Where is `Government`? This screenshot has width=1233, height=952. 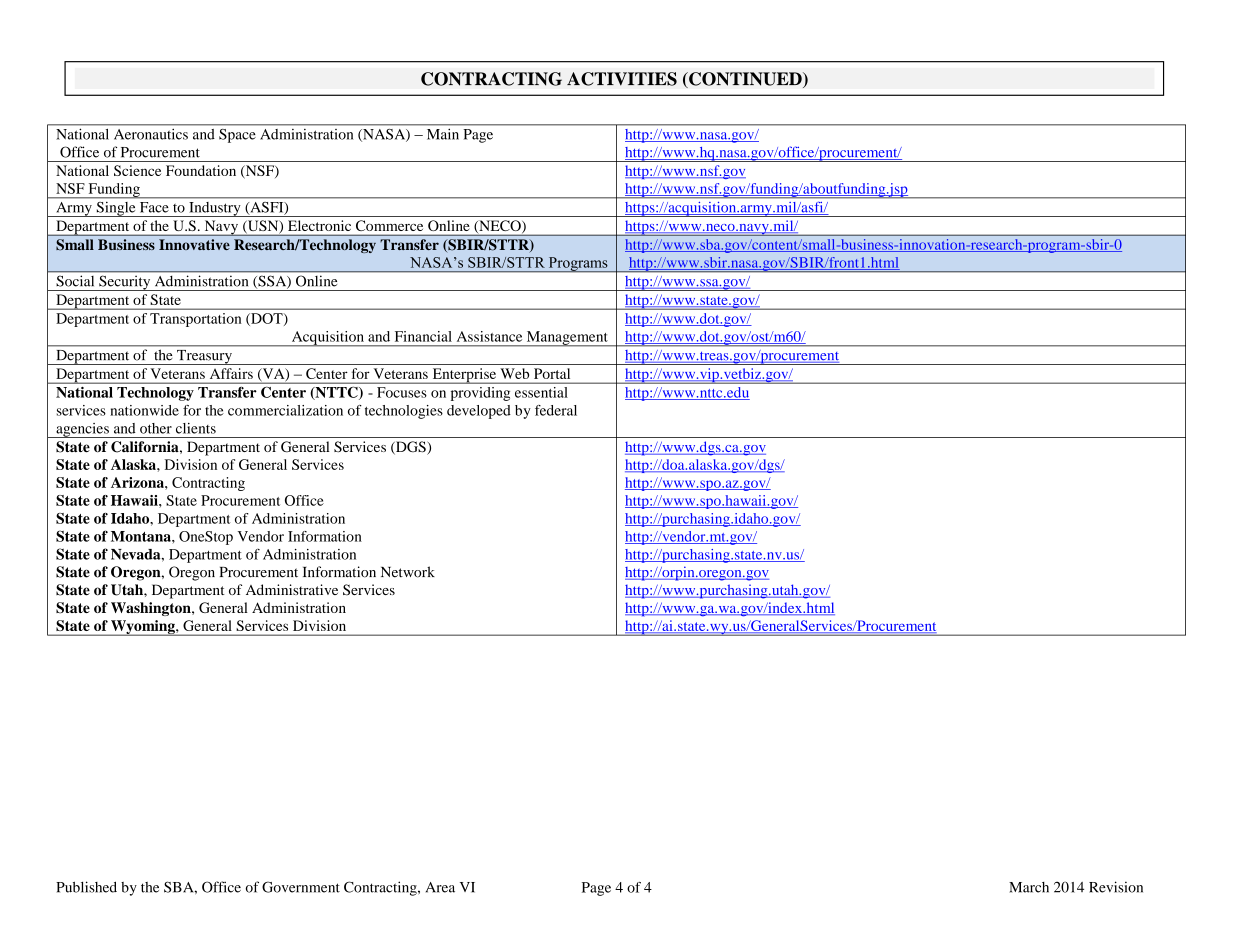
Government is located at coordinates (301, 887).
